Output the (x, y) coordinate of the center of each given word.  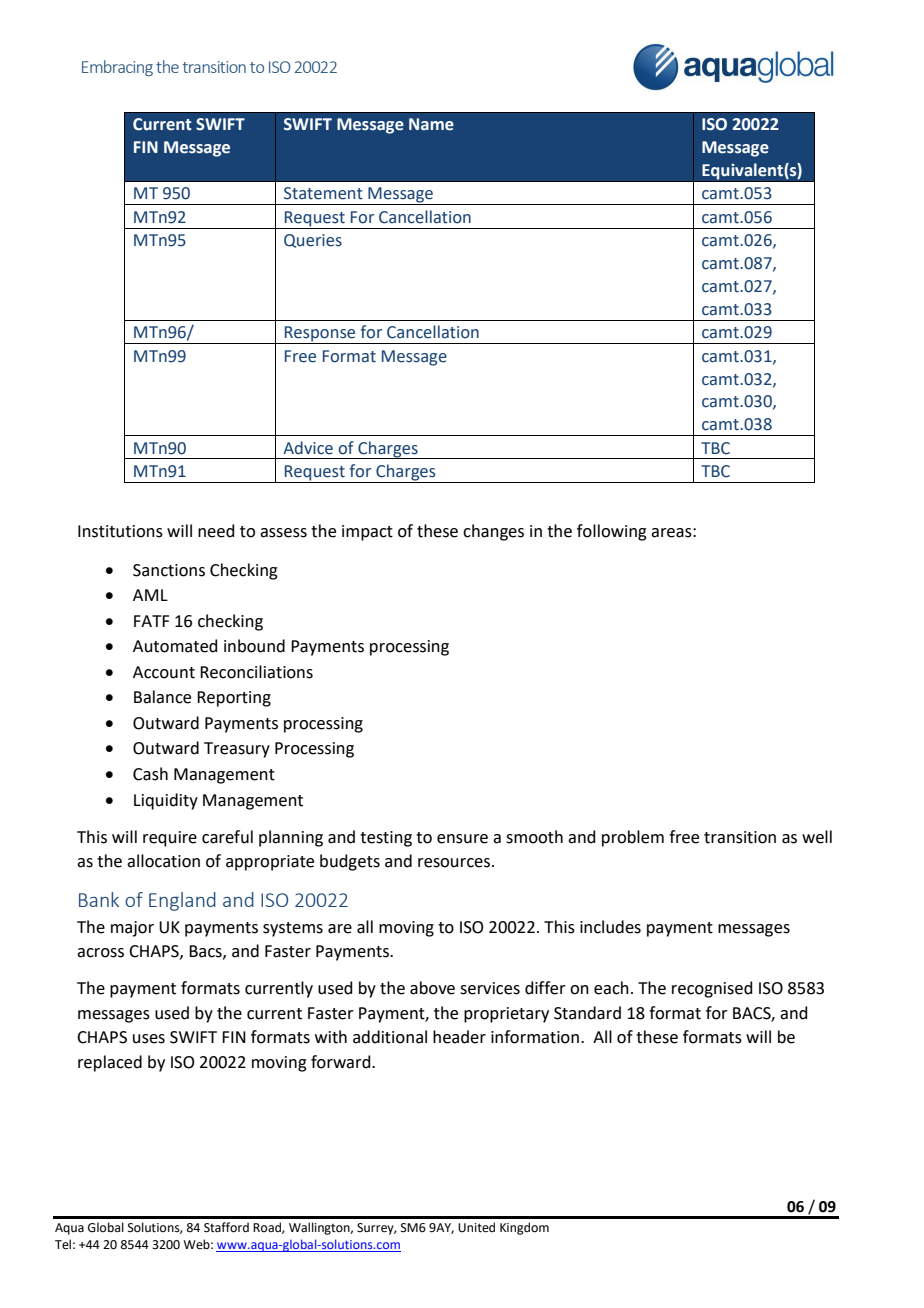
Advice (308, 448)
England (182, 901)
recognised (712, 989)
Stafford (226, 1227)
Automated (175, 646)
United (476, 1227)
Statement (323, 193)
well (817, 837)
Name (431, 124)
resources (455, 863)
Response (320, 335)
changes (493, 532)
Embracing (117, 68)
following (612, 532)
